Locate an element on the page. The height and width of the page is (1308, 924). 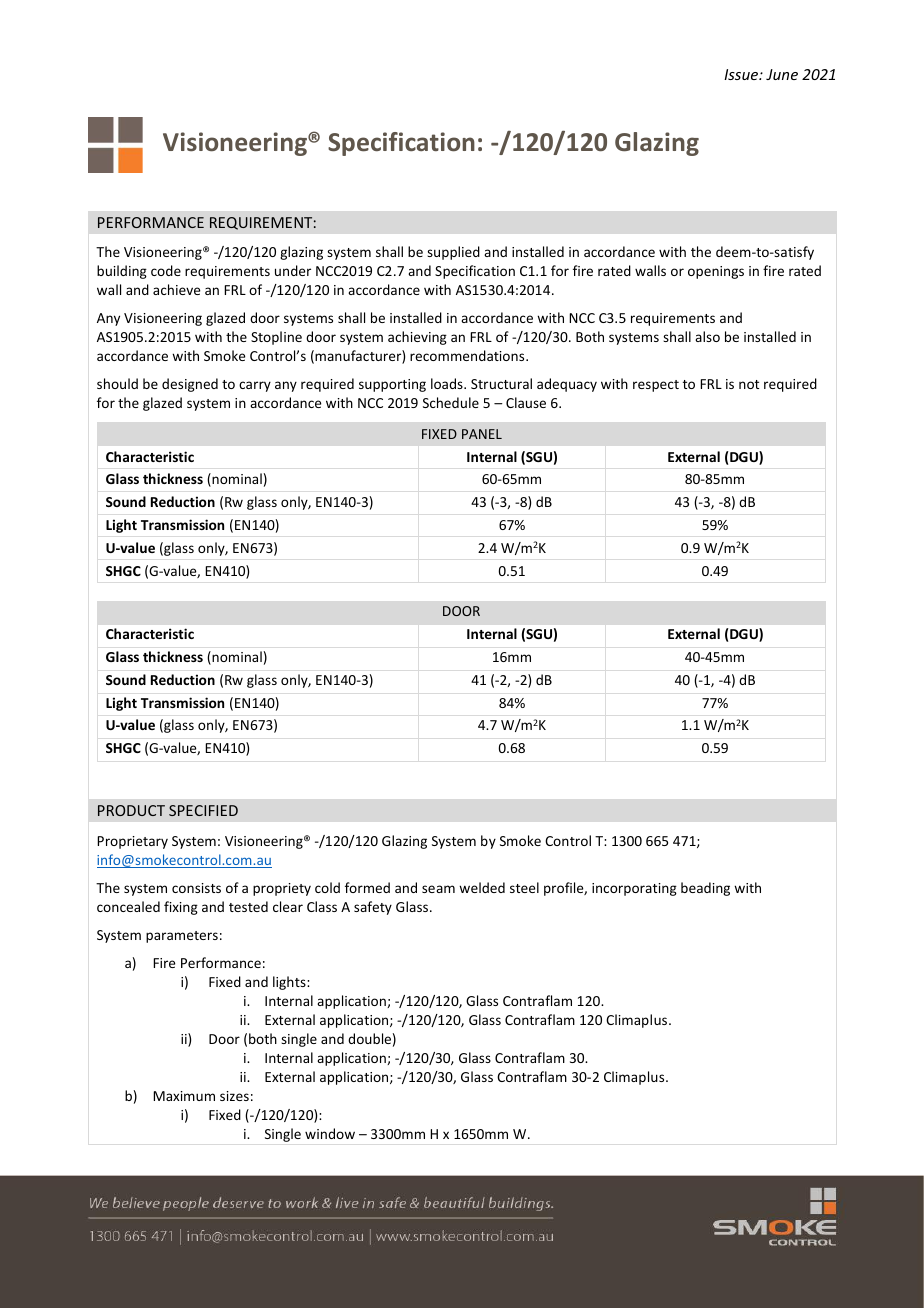
respect is located at coordinates (656, 386).
